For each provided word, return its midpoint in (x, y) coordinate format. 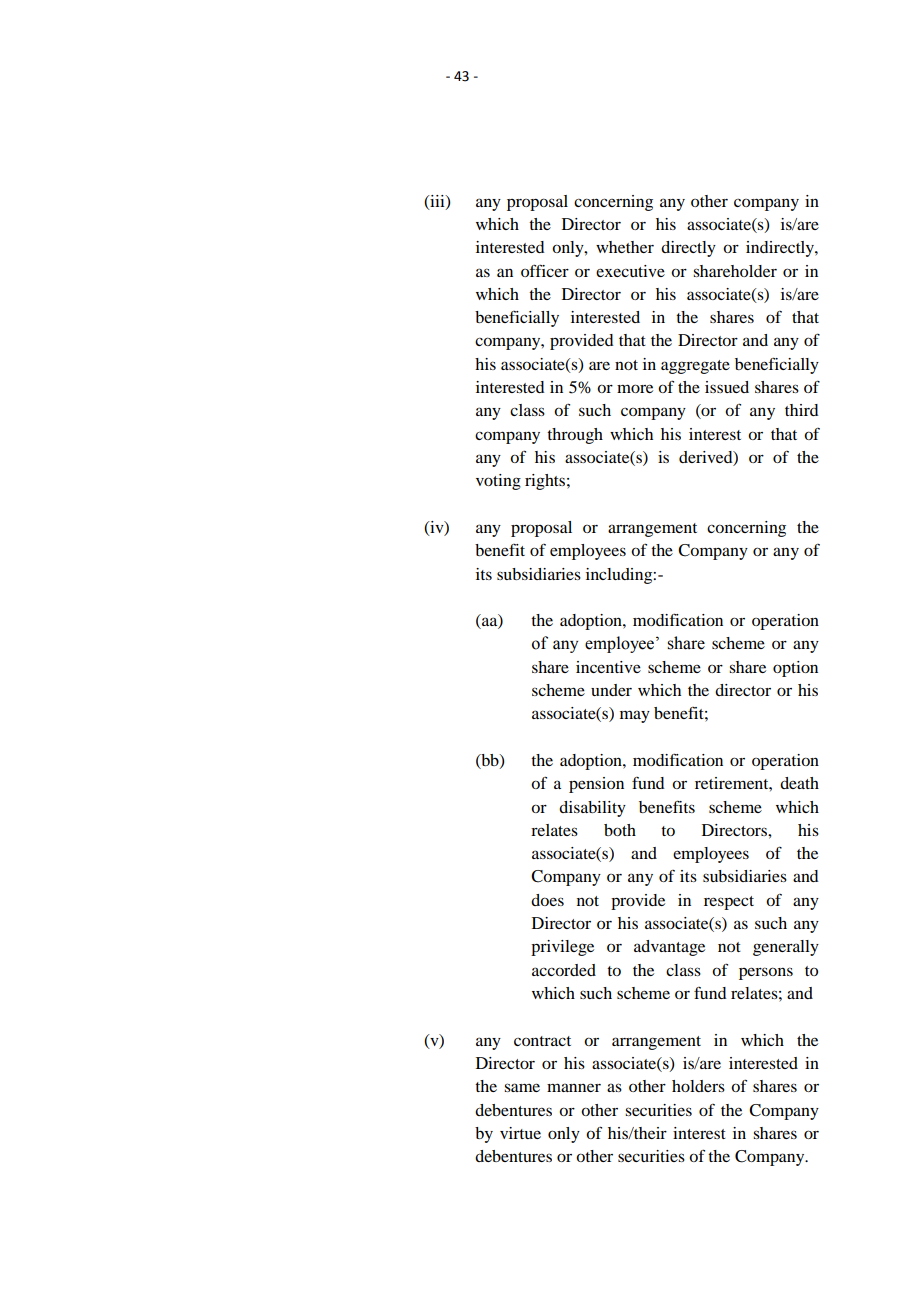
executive (630, 271)
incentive (608, 667)
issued (727, 387)
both (620, 830)
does (547, 900)
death (799, 783)
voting (498, 482)
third (801, 410)
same (522, 1087)
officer (545, 270)
